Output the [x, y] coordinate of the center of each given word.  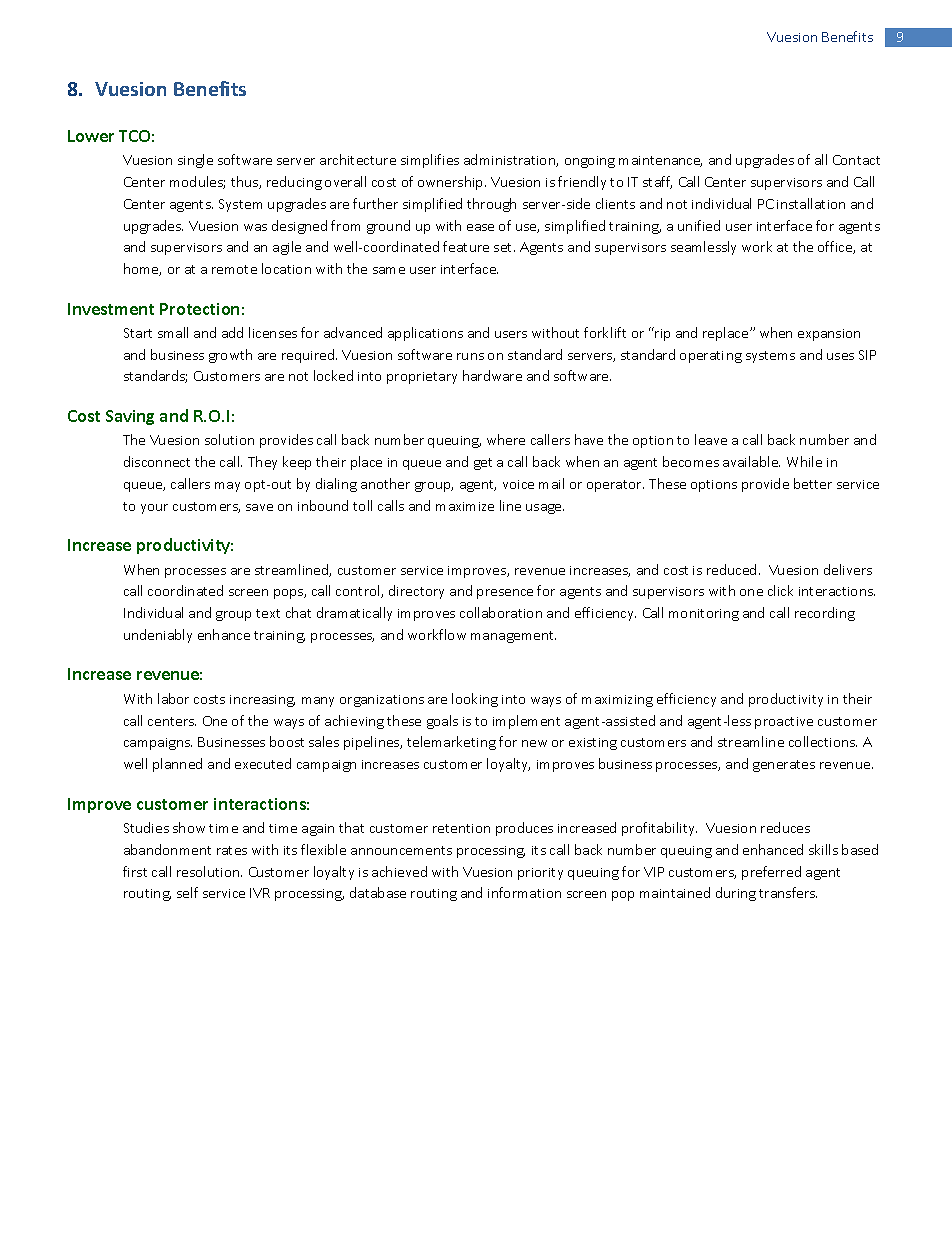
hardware [492, 375]
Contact [856, 160]
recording [825, 614]
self [187, 892]
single [195, 161]
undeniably [158, 636]
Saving [130, 417]
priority [540, 874]
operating [711, 357]
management [513, 637]
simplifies [430, 161]
